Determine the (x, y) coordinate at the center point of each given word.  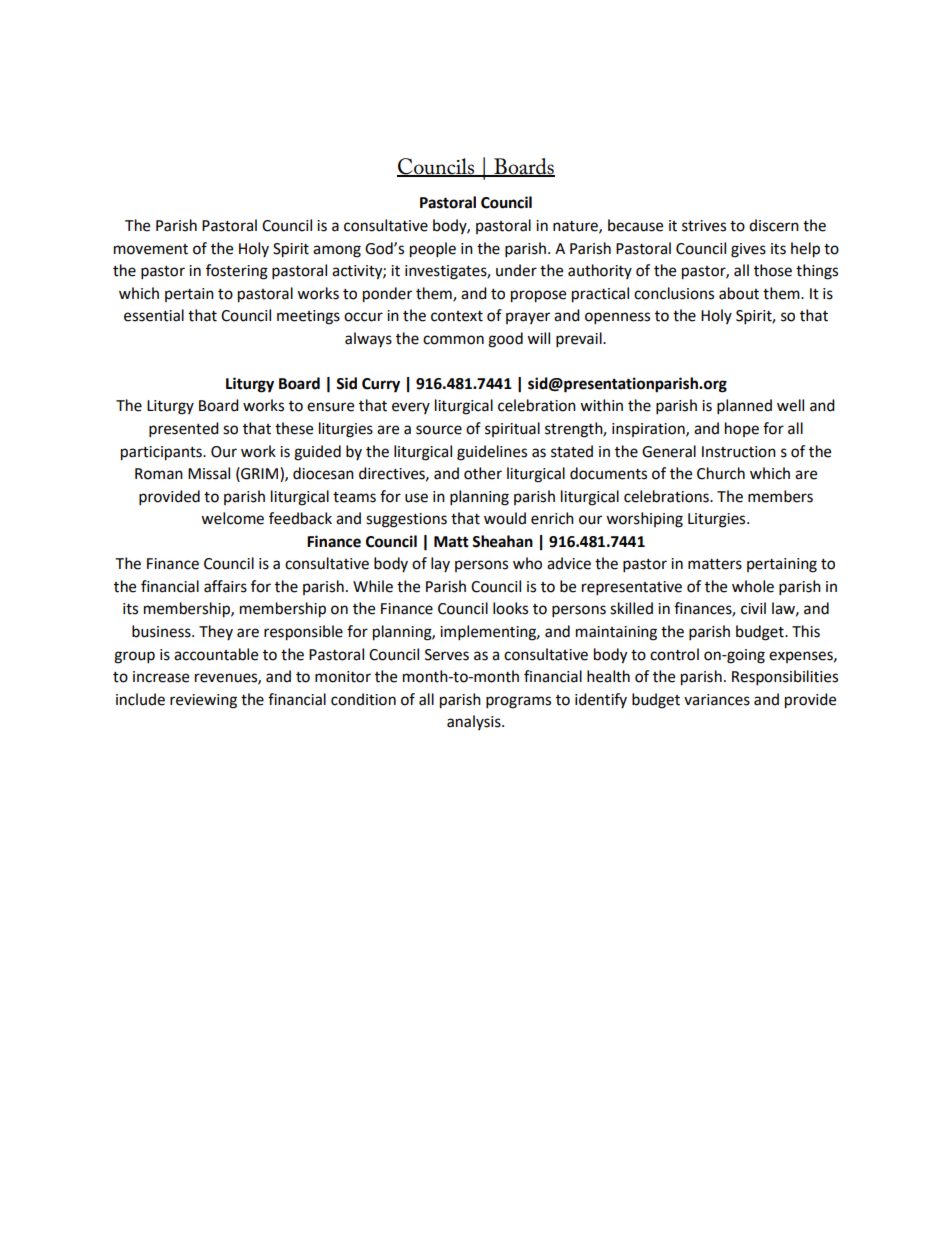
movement (151, 249)
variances (717, 700)
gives (748, 250)
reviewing (203, 701)
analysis (475, 722)
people (433, 250)
